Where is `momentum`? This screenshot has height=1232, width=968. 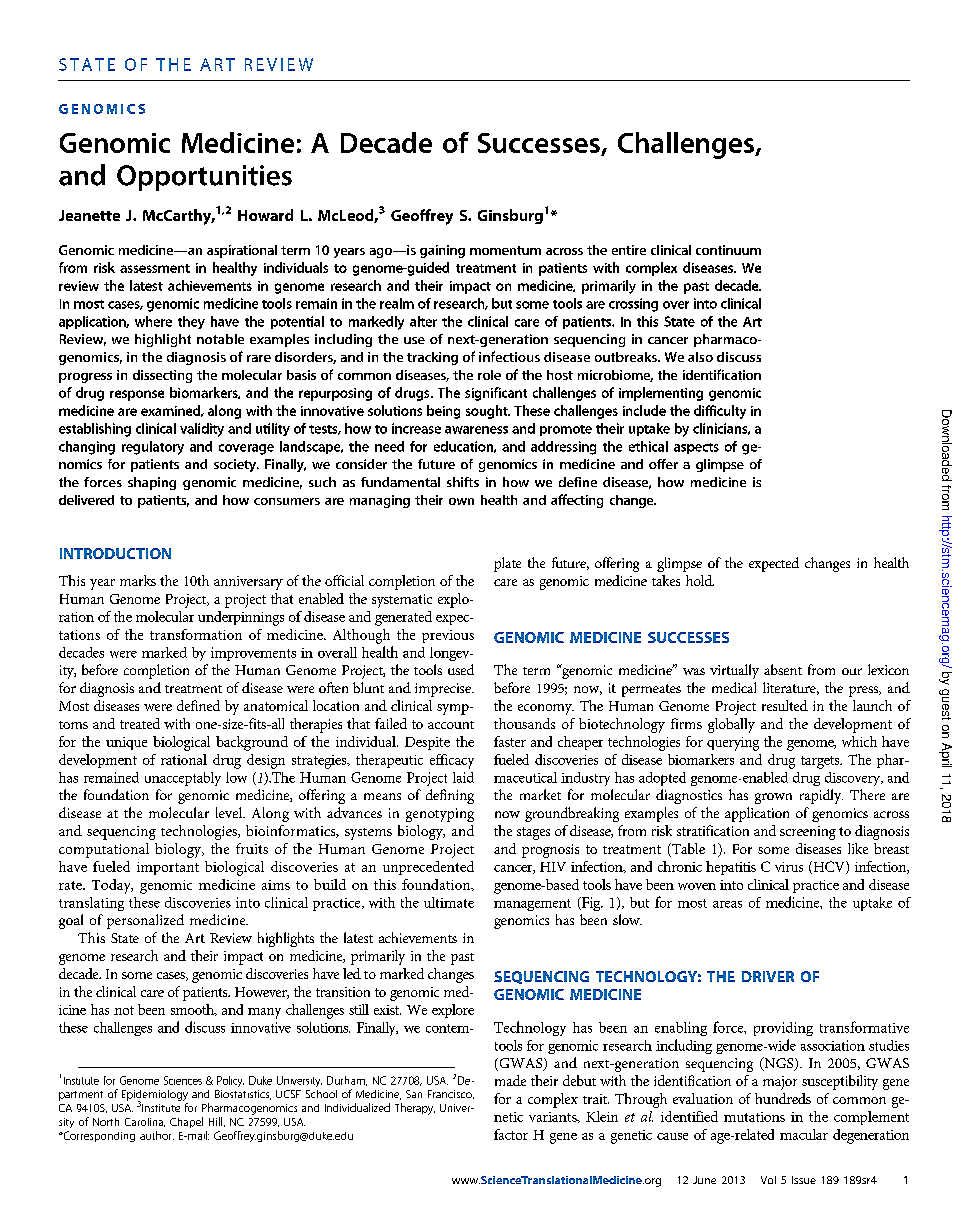
momentum is located at coordinates (505, 250).
